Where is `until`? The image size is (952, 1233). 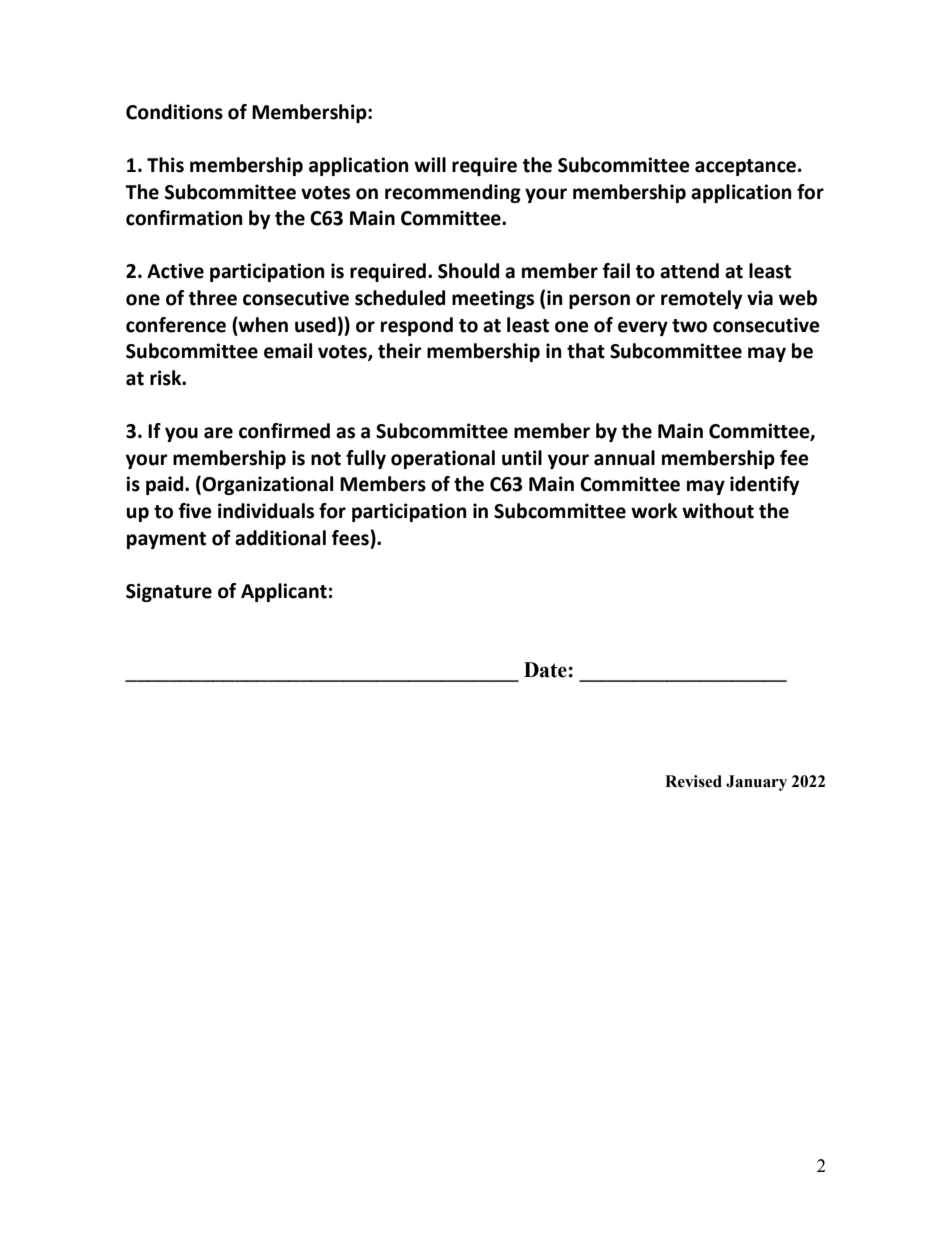
until is located at coordinates (522, 458).
